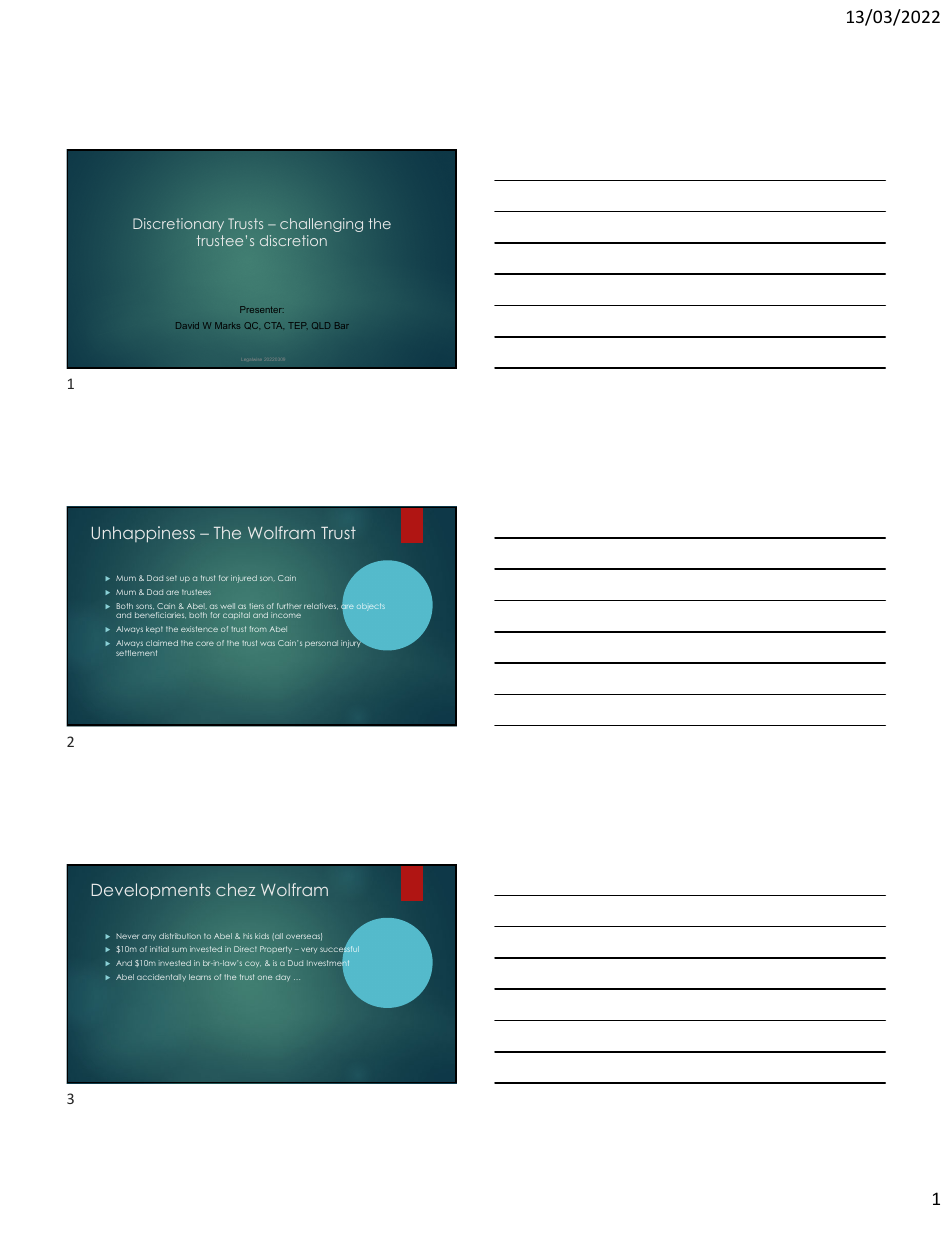 The image size is (952, 1233). What do you see at coordinates (321, 225) in the image?
I see `challenging` at bounding box center [321, 225].
